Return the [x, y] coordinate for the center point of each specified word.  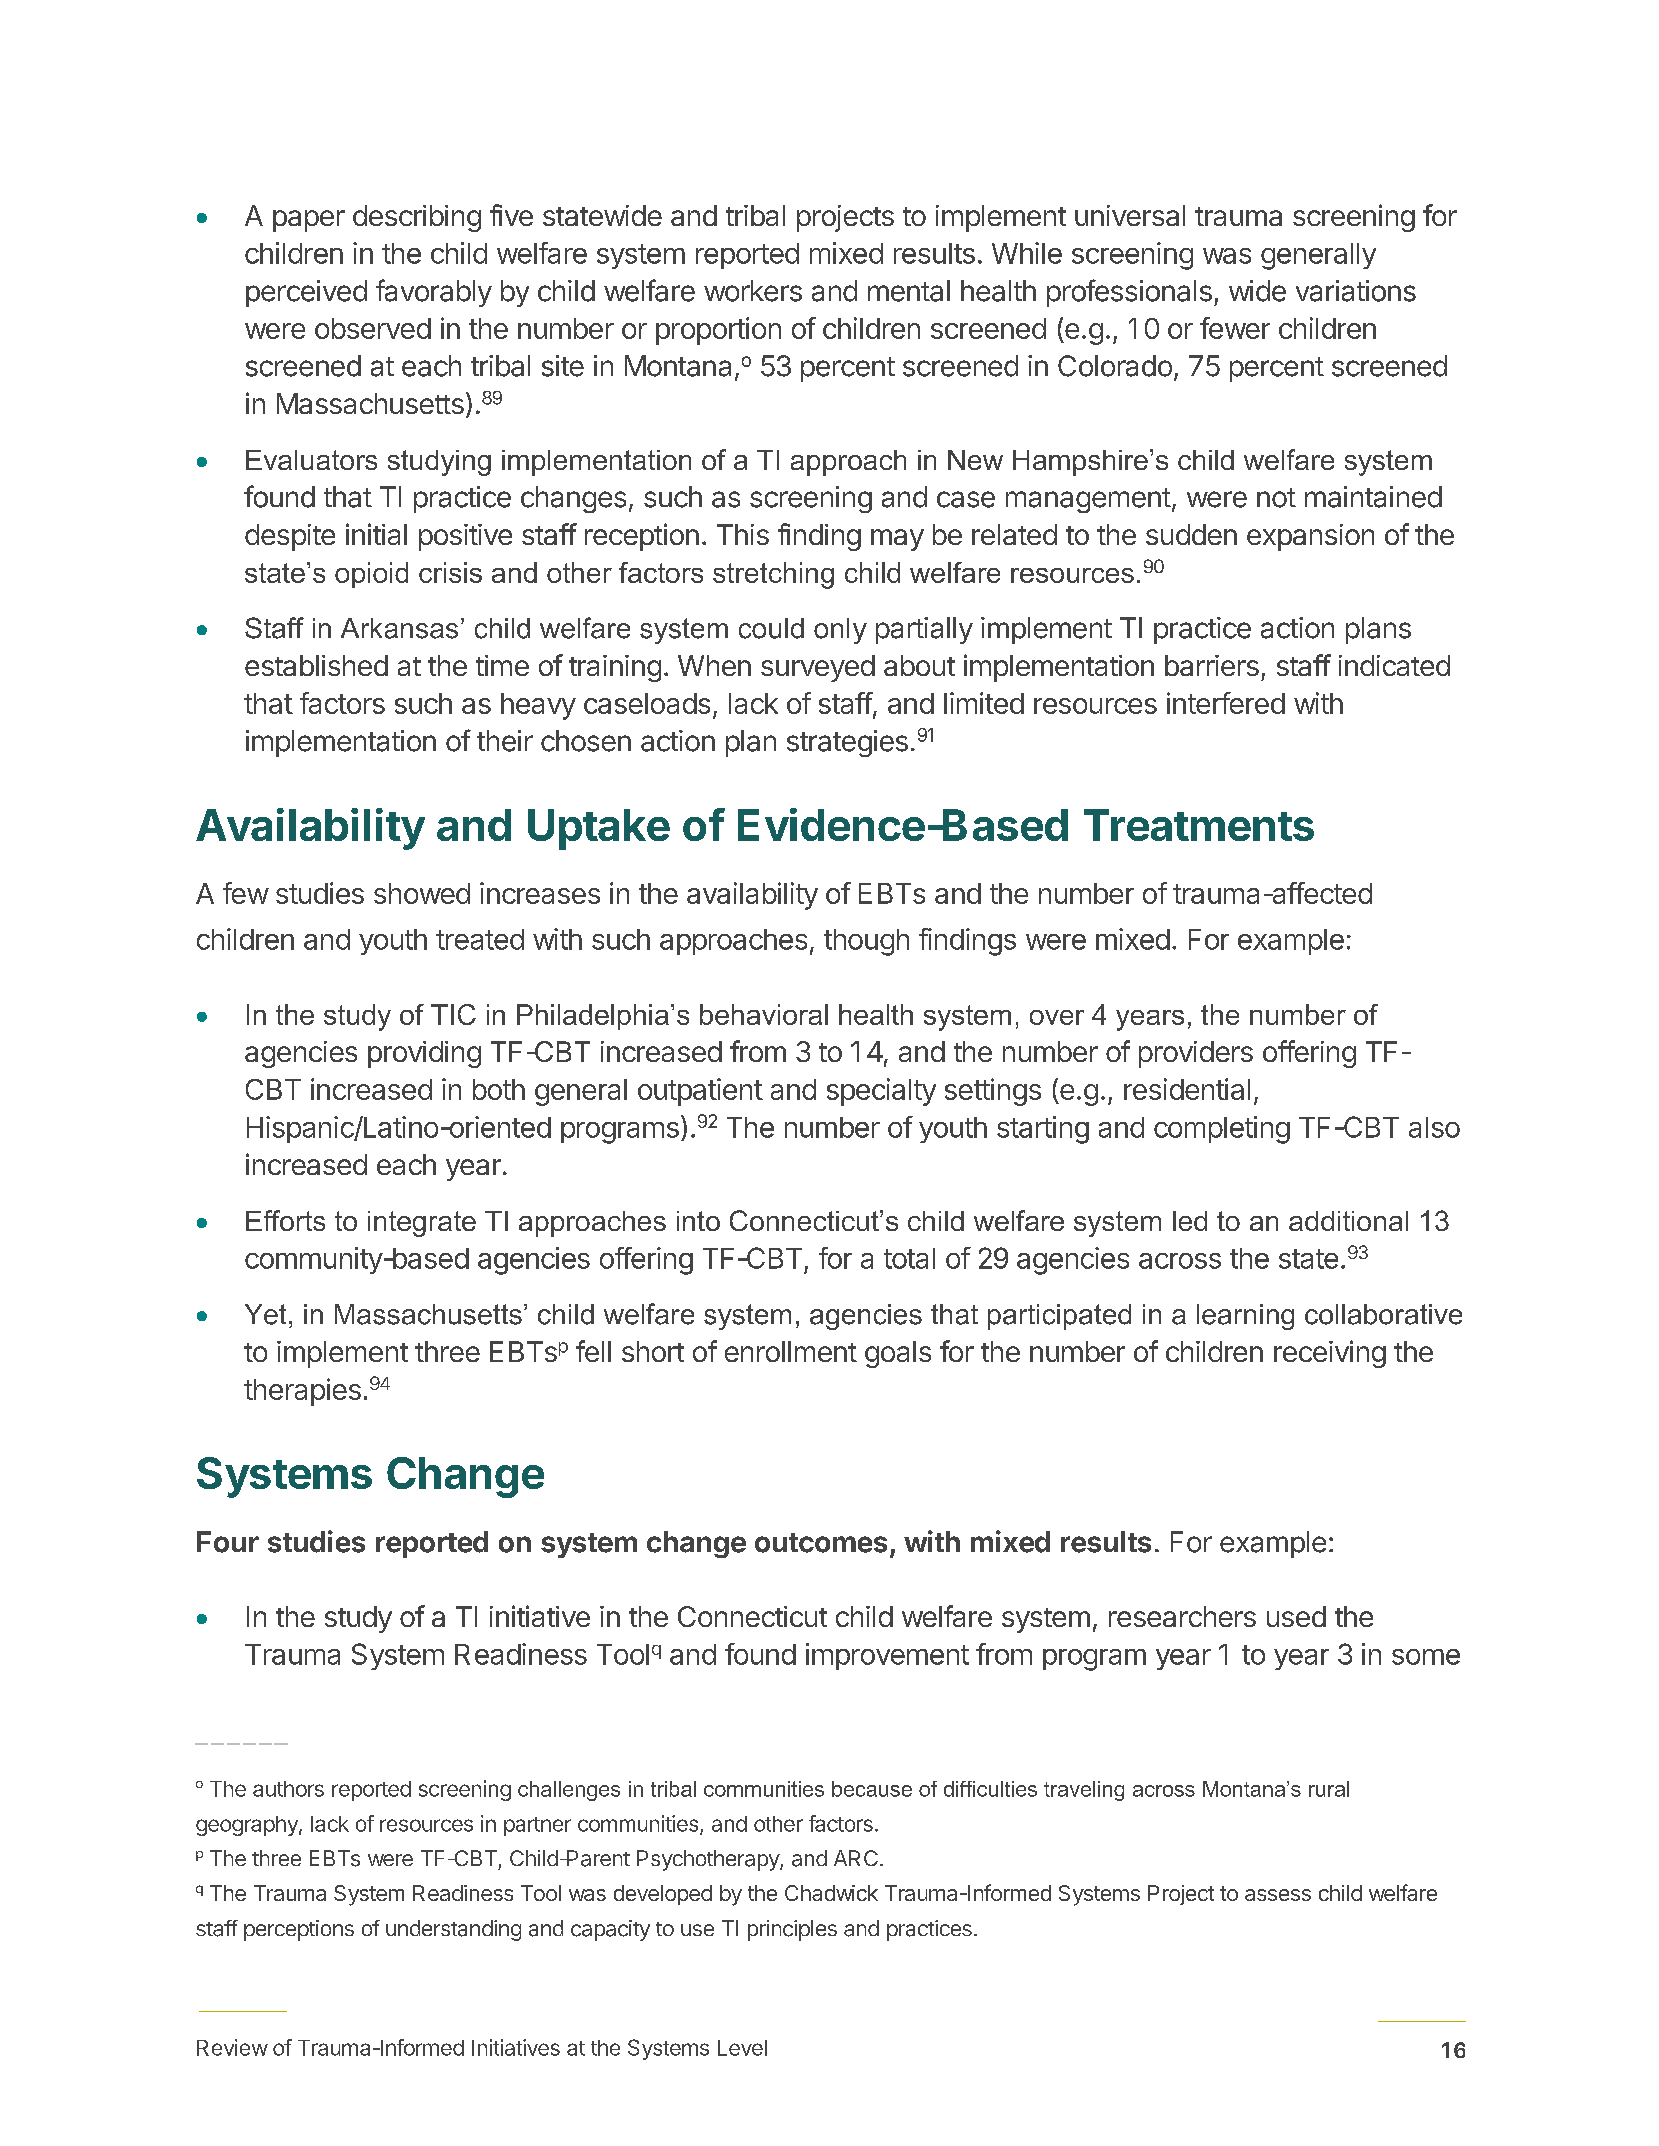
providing [424, 1054]
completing [1222, 1130]
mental [909, 291]
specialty [881, 1092]
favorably [434, 293]
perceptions [299, 1930]
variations [1356, 291]
